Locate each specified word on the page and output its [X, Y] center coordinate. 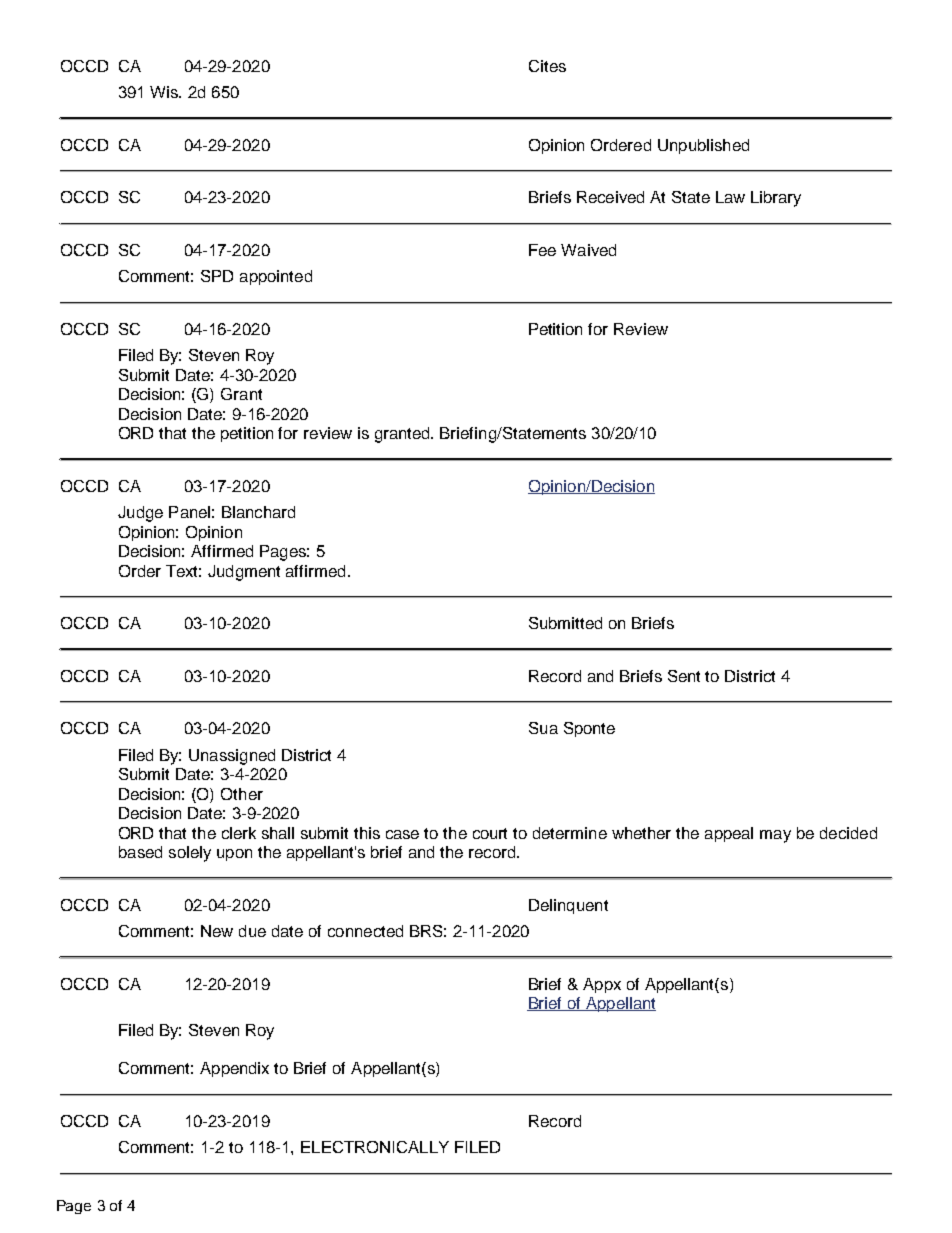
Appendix [234, 1069]
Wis [165, 92]
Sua [543, 728]
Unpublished [703, 146]
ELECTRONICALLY [375, 1147]
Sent [684, 676]
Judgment [244, 573]
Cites [547, 66]
